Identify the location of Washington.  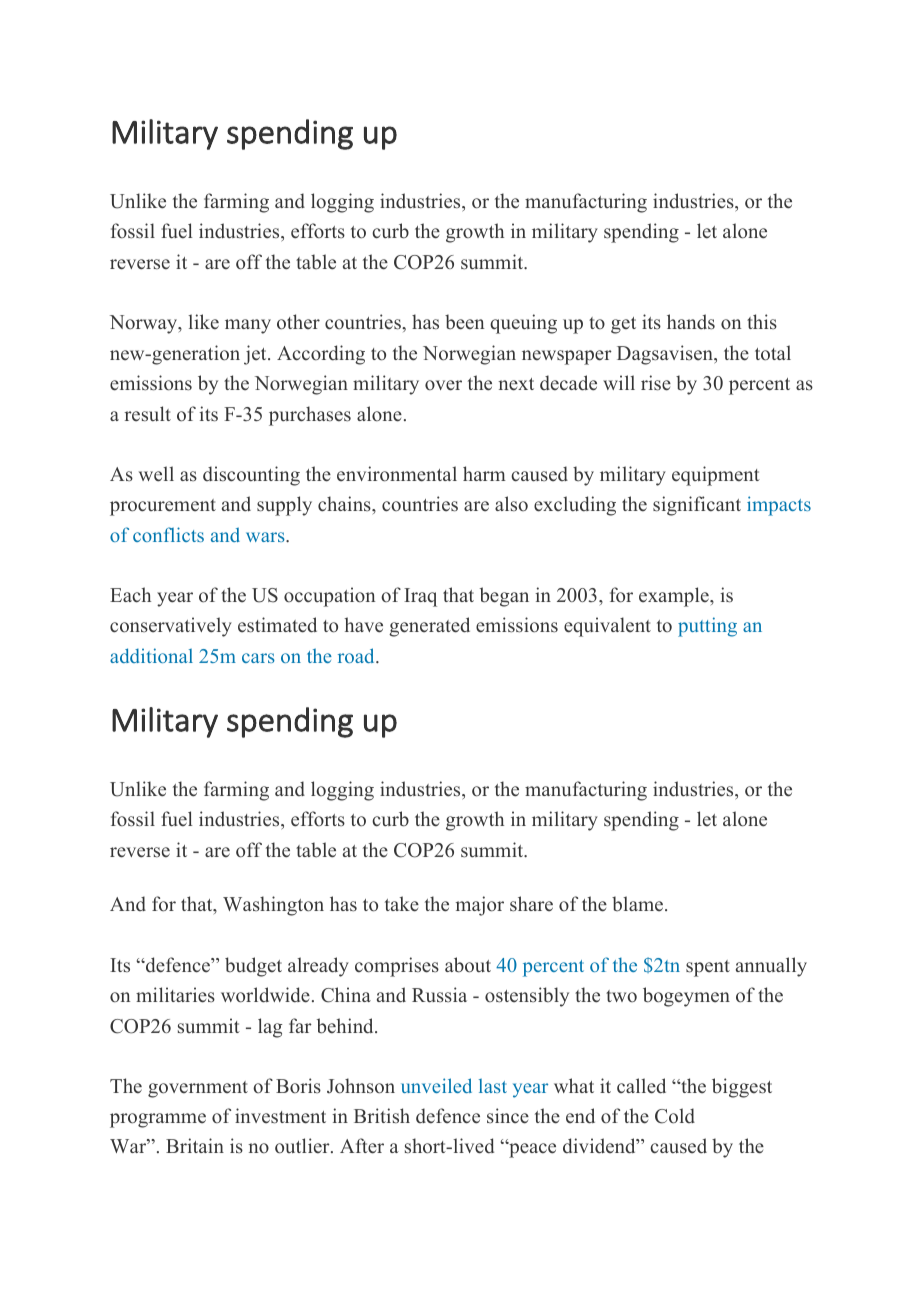
(273, 906).
